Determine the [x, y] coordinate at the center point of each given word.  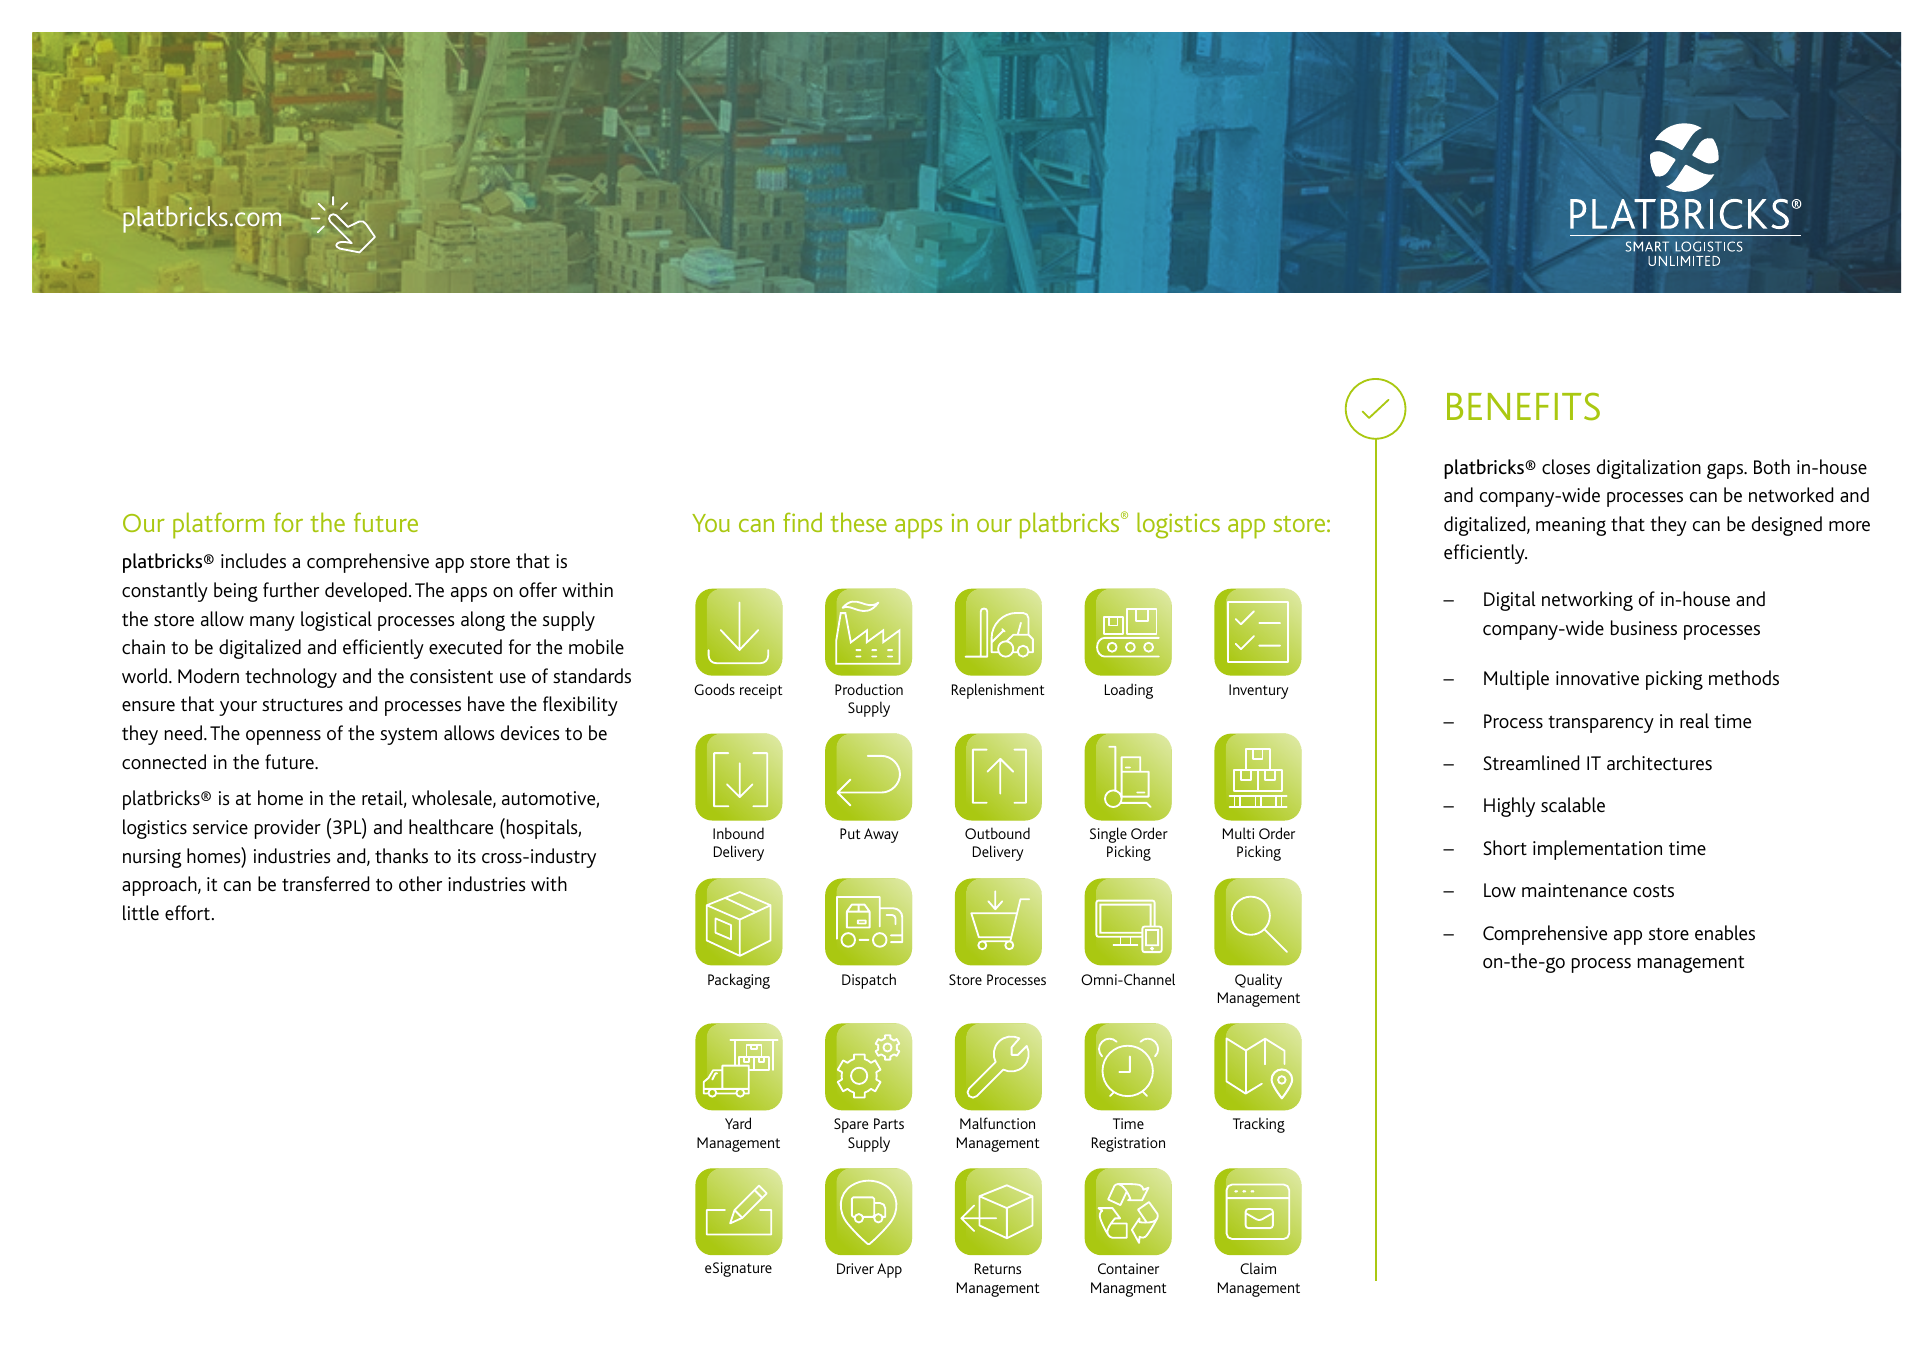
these [858, 522]
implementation [1597, 850]
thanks [401, 855]
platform [218, 525]
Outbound [997, 833]
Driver [855, 1268]
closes [1566, 466]
